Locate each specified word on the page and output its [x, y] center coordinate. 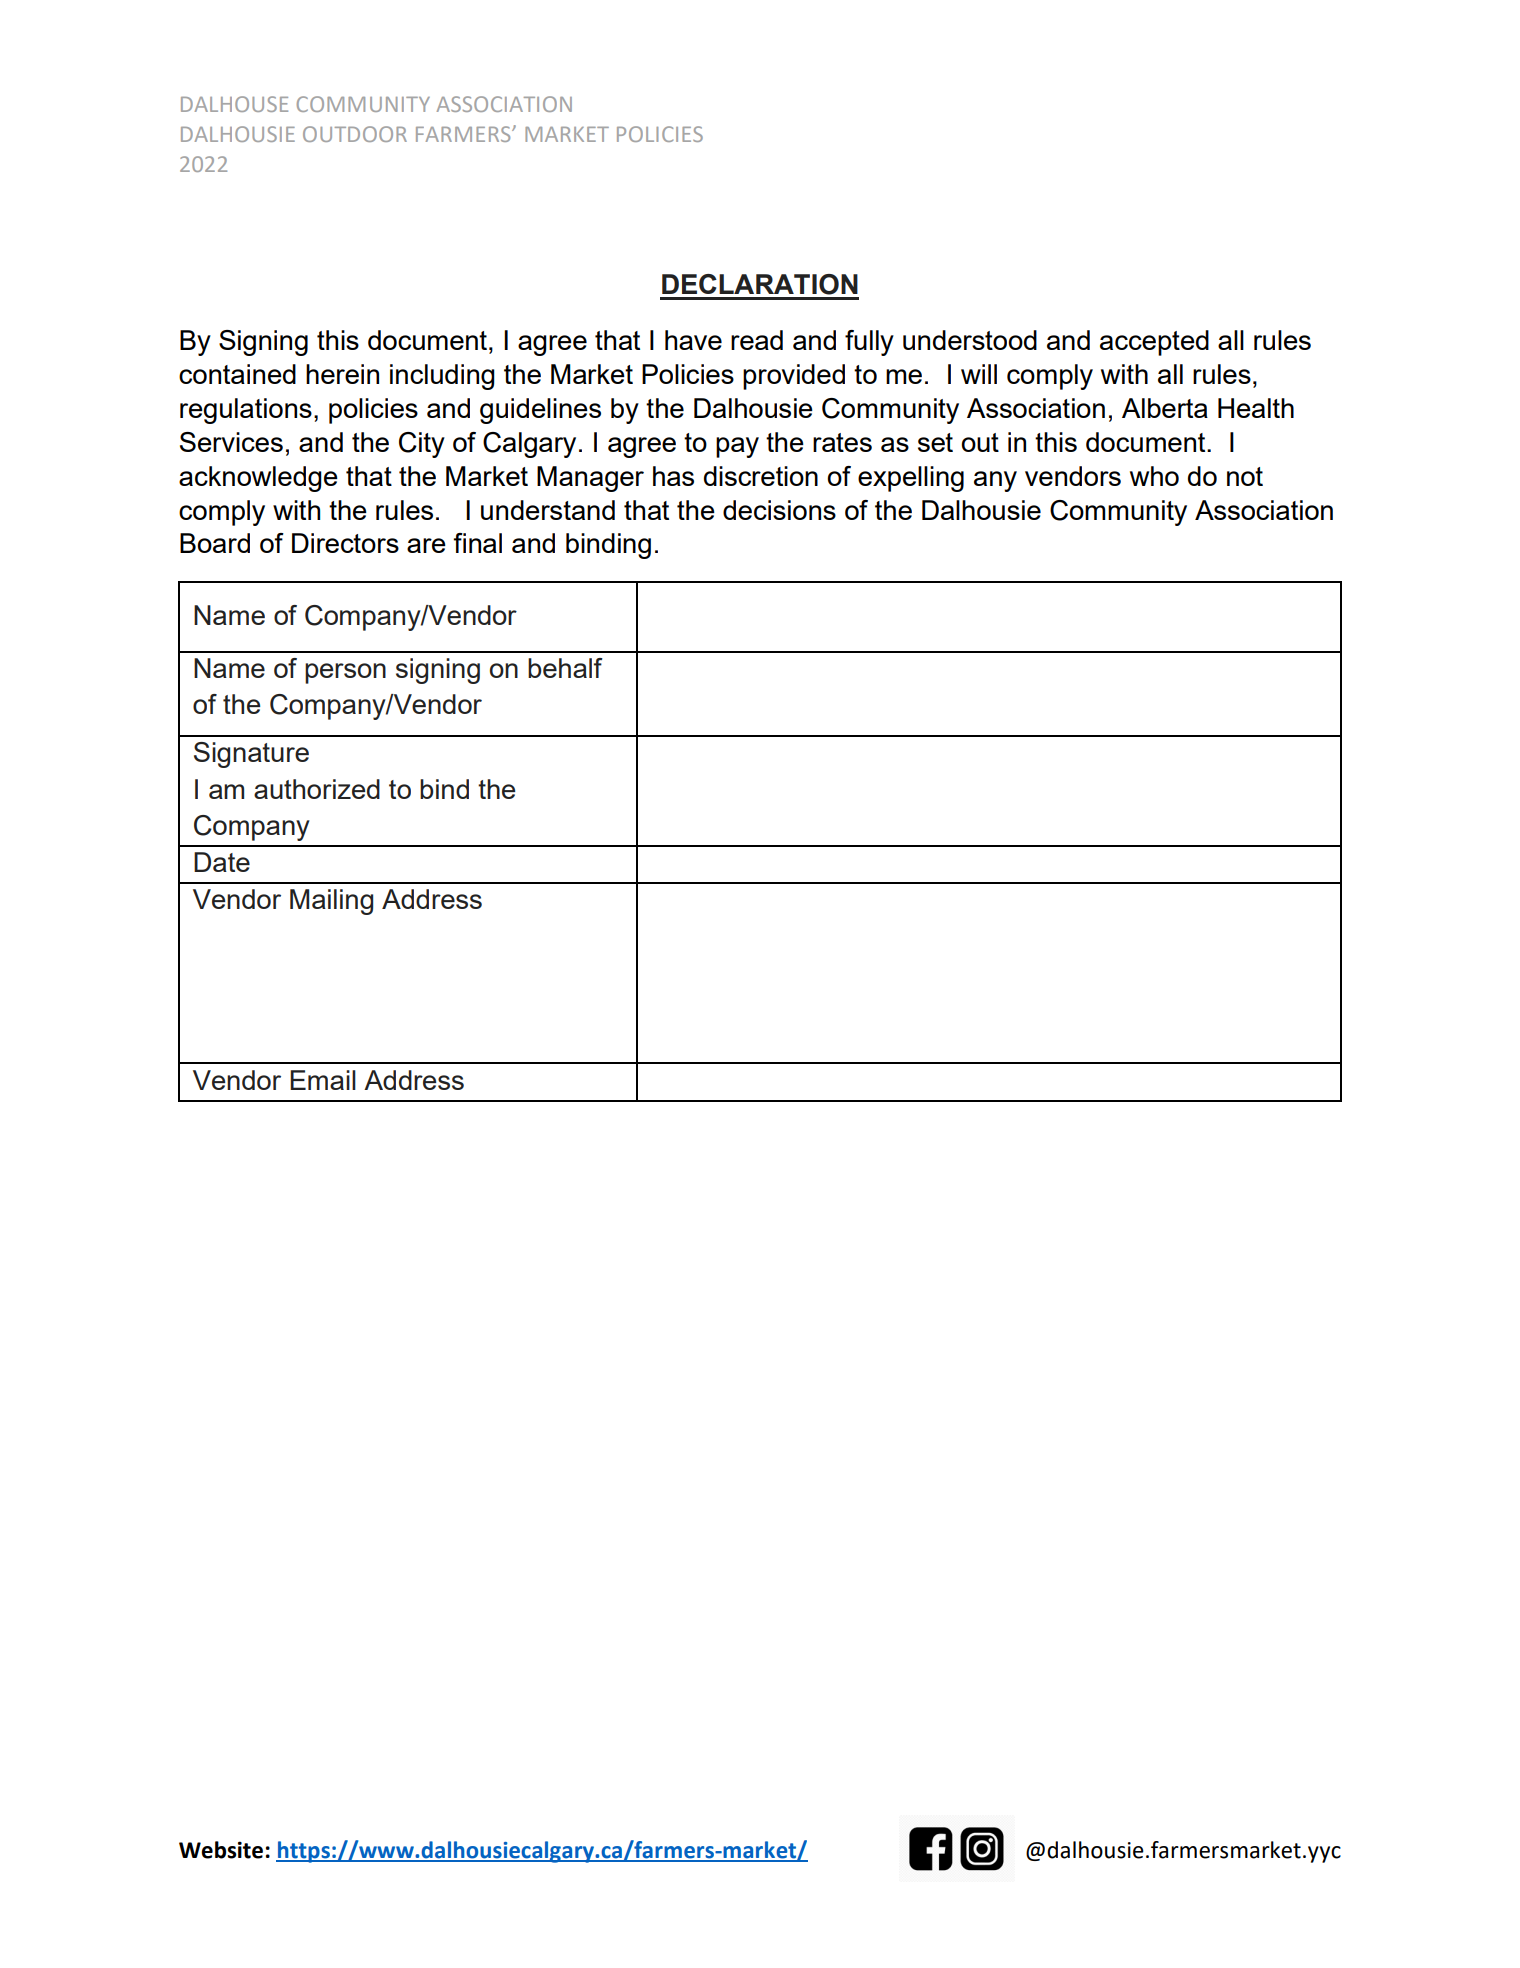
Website [221, 1850]
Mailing [331, 902]
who [1154, 476]
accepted [1154, 343]
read [757, 340]
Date [222, 862]
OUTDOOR [355, 134]
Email [323, 1080]
